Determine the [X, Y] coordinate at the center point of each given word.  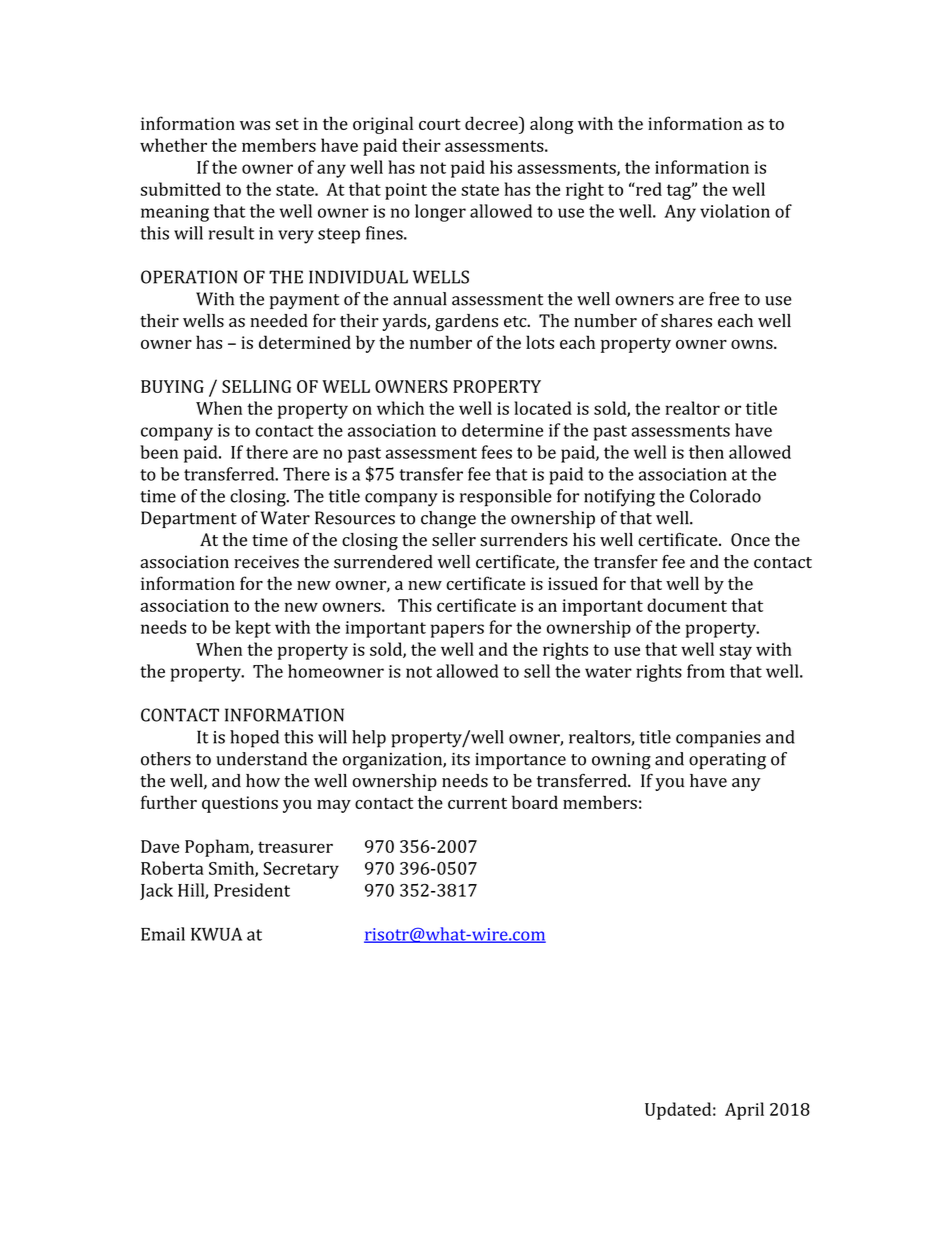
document [687, 605]
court [440, 124]
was [255, 125]
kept [253, 629]
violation [735, 211]
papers [457, 631]
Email [163, 934]
